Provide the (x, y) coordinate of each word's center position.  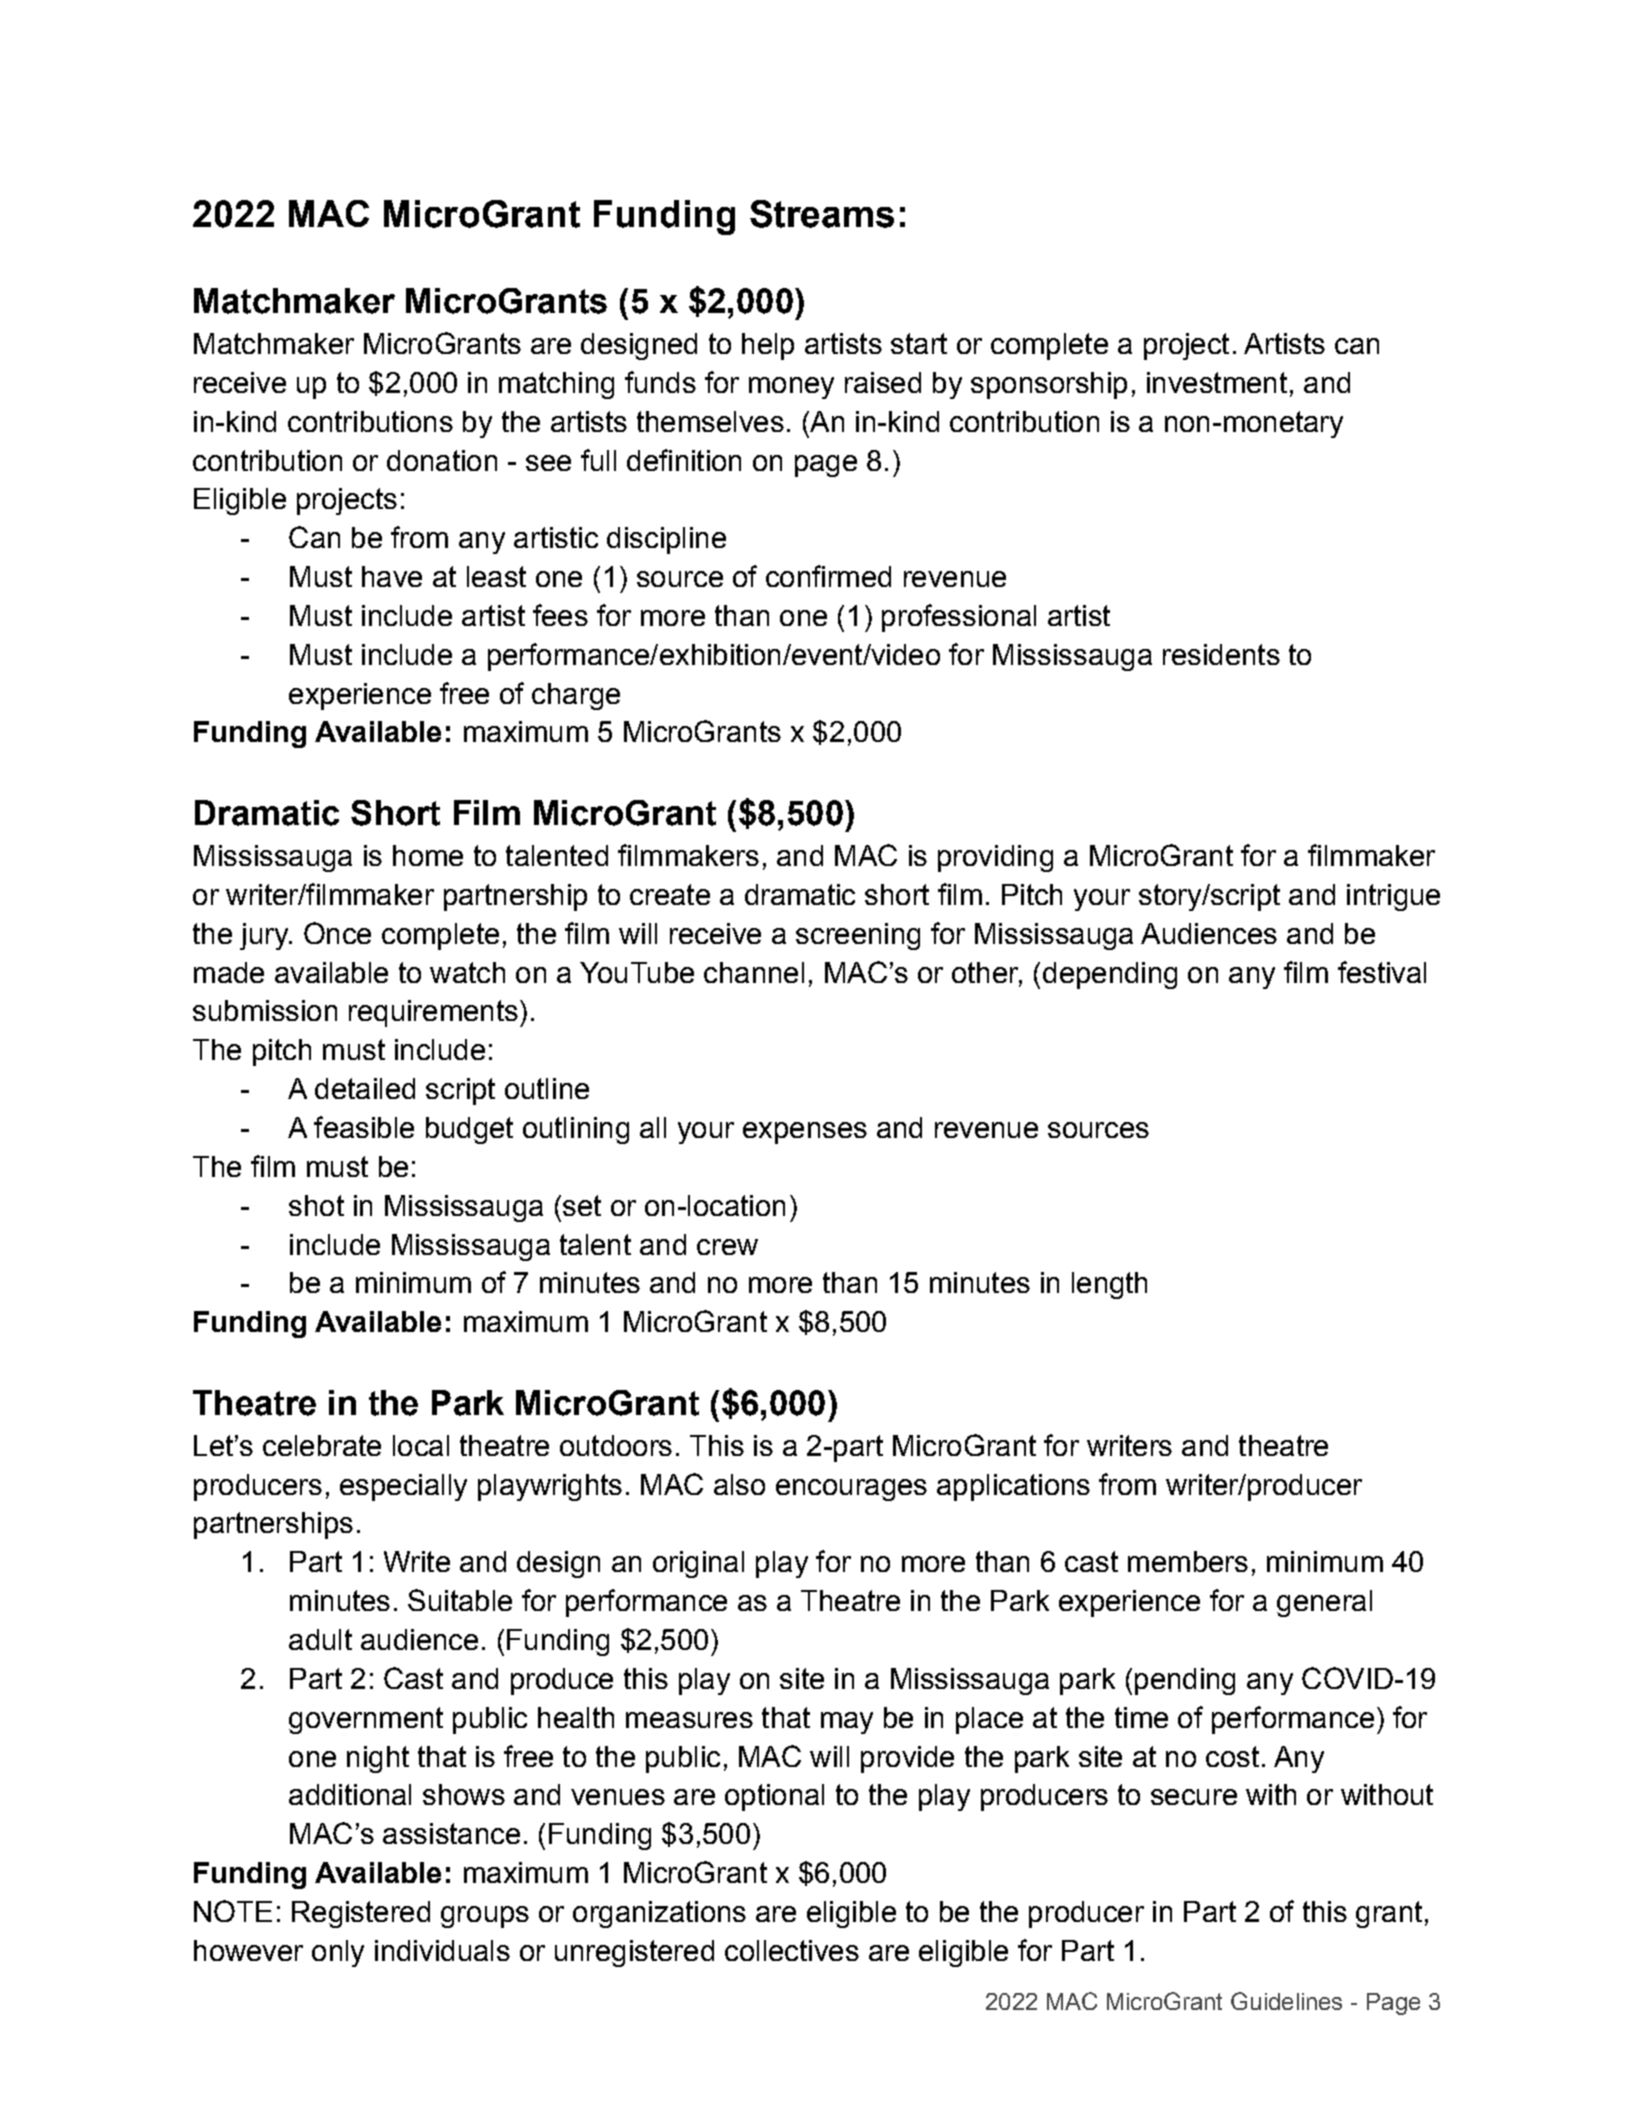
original (698, 1564)
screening (858, 936)
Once (337, 933)
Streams (822, 214)
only (338, 1953)
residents (1221, 654)
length (1109, 1285)
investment (1217, 382)
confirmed (828, 576)
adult (320, 1639)
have (392, 576)
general (1324, 1603)
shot (316, 1205)
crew (727, 1247)
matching (556, 385)
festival (1382, 972)
